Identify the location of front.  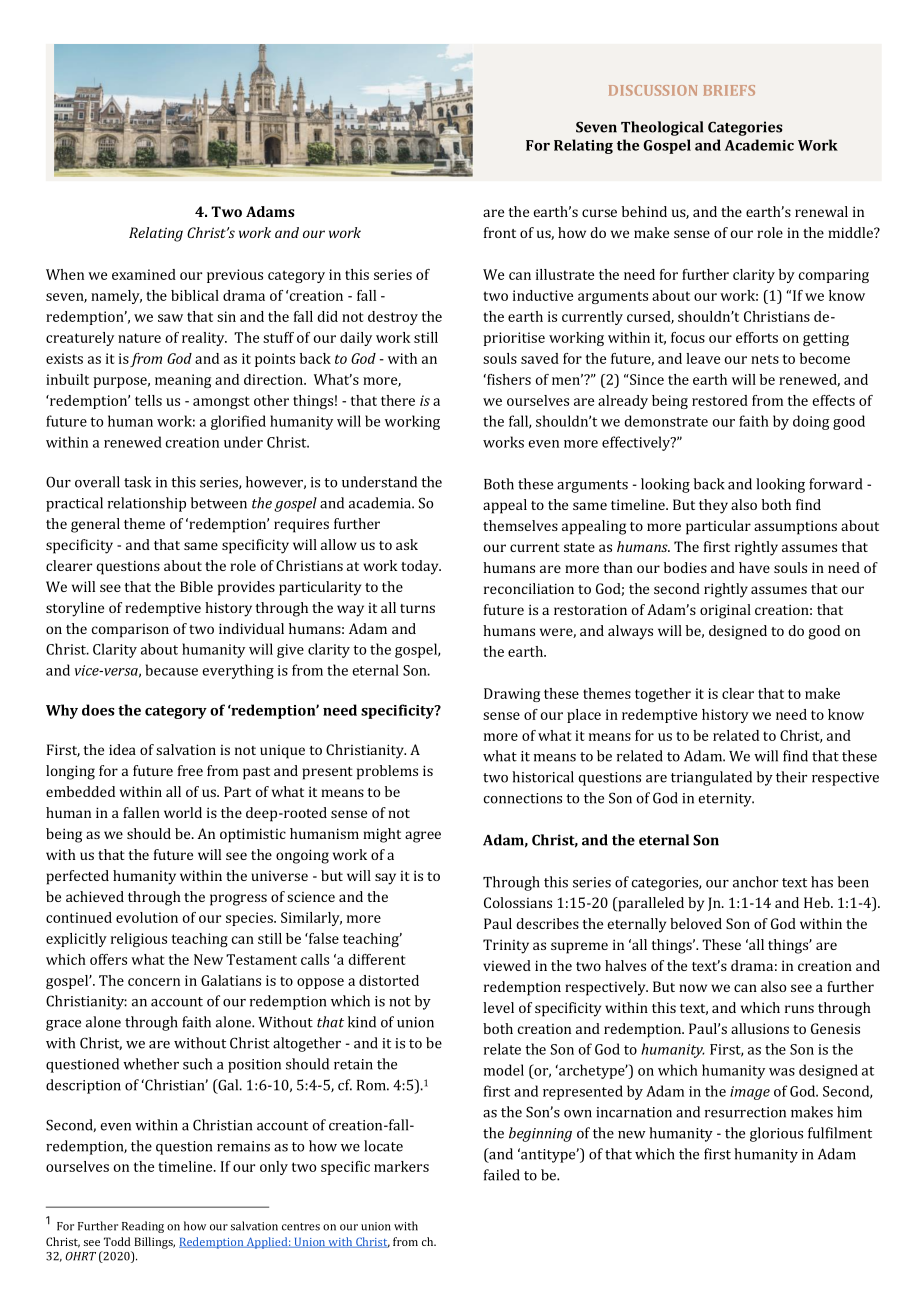
(500, 232).
